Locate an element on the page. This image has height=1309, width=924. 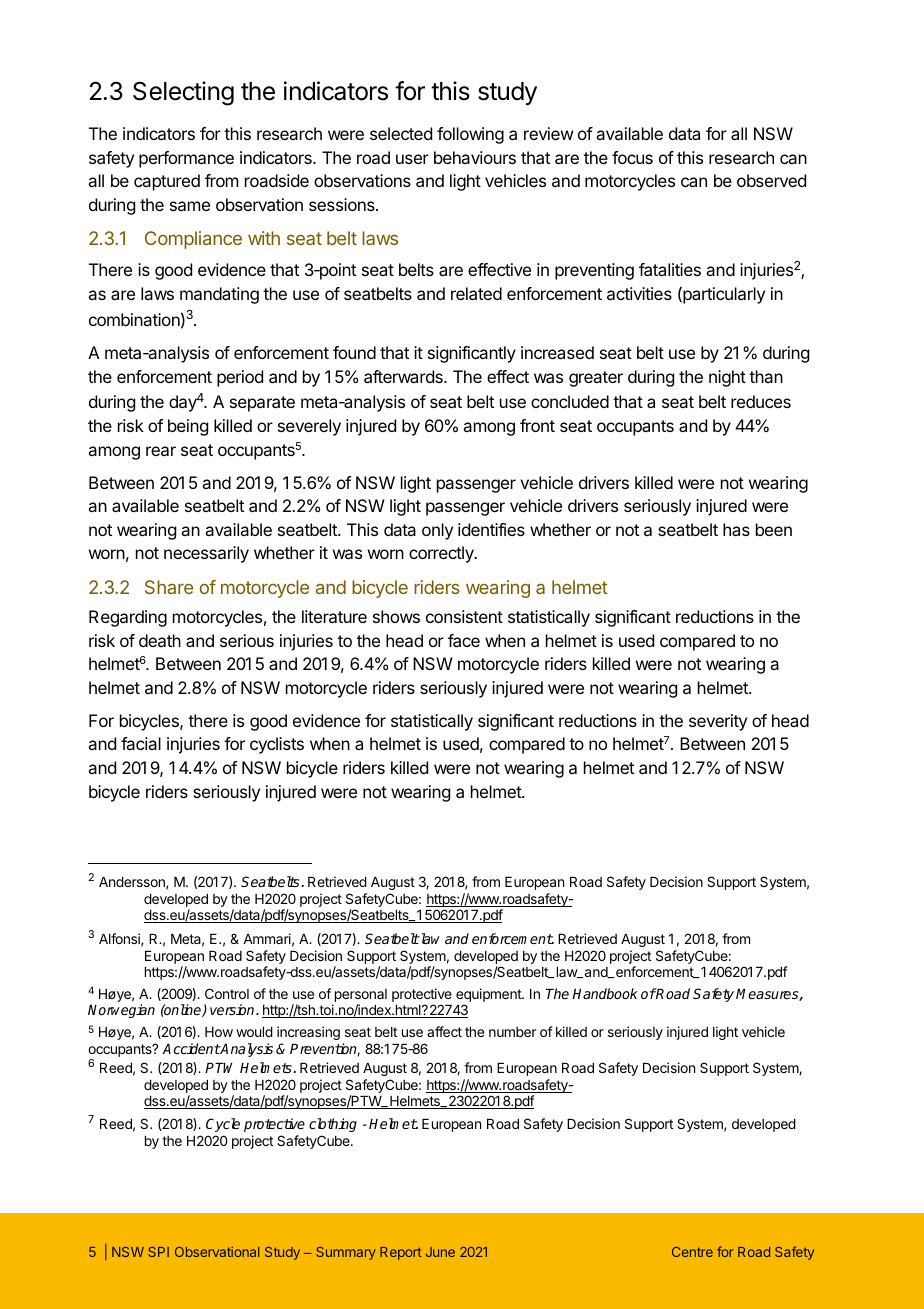
death is located at coordinates (160, 640).
